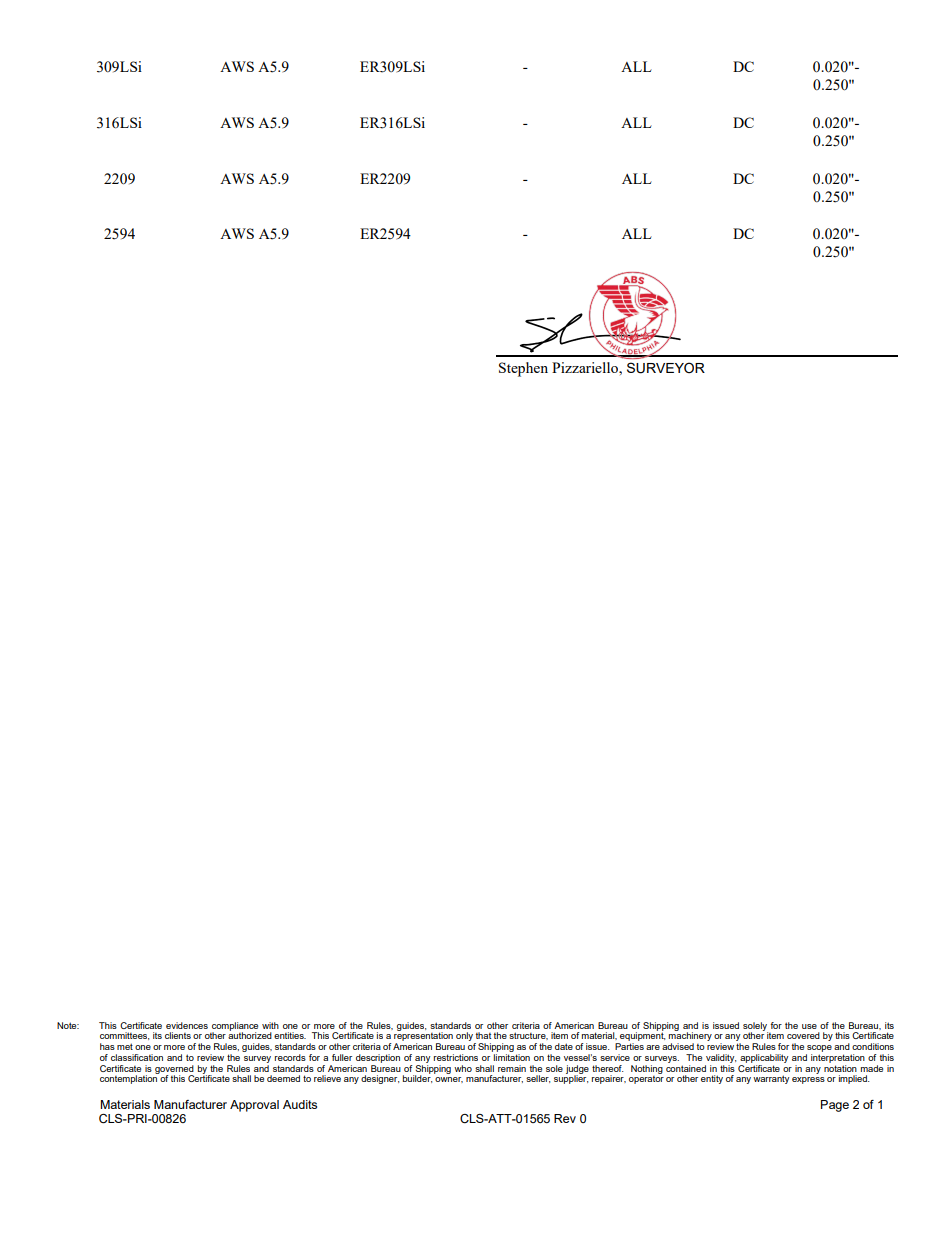 Image resolution: width=952 pixels, height=1233 pixels. Describe the element at coordinates (678, 1046) in the document. I see `advised` at that location.
